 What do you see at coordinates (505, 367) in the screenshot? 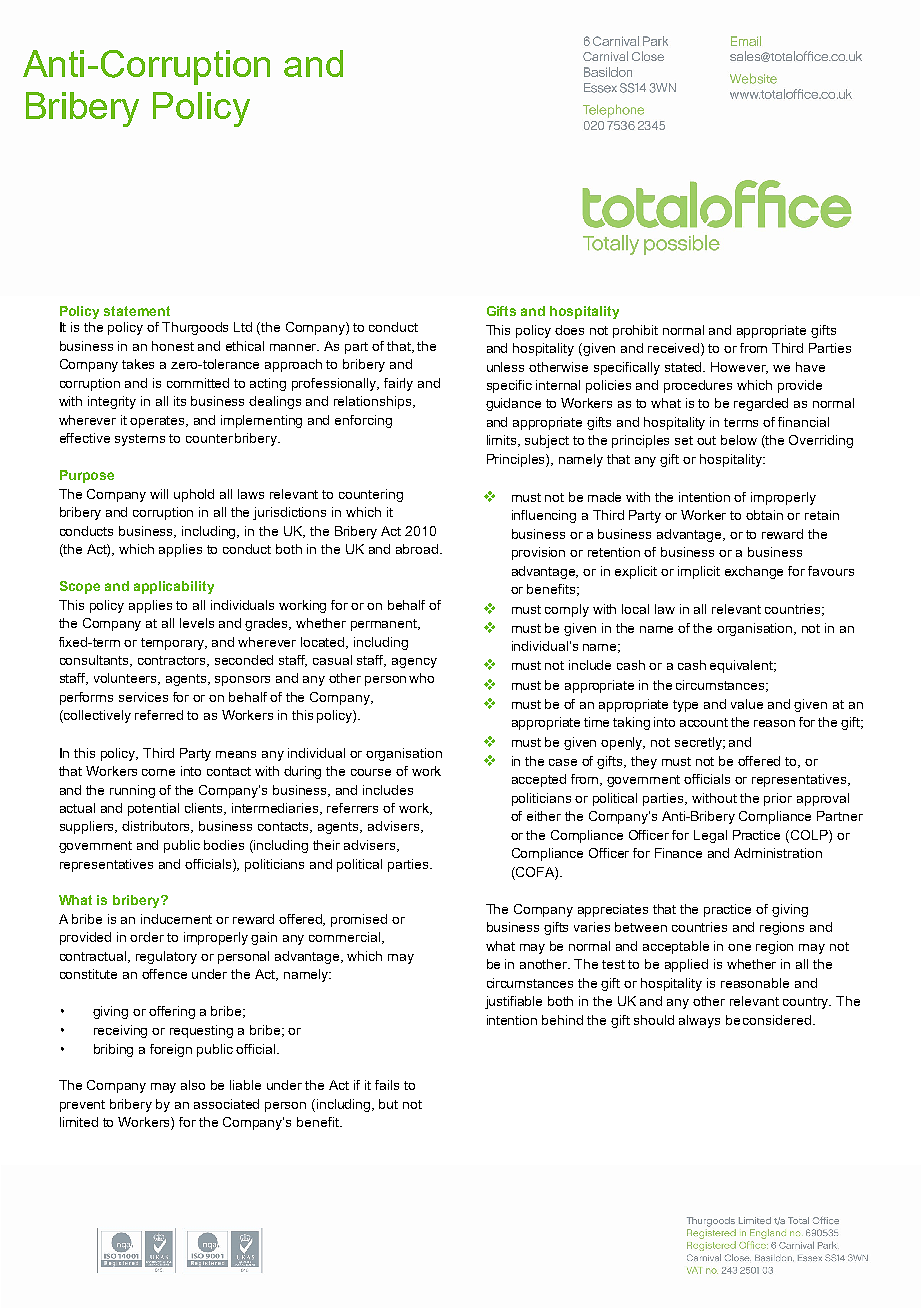
I see `unless` at bounding box center [505, 367].
